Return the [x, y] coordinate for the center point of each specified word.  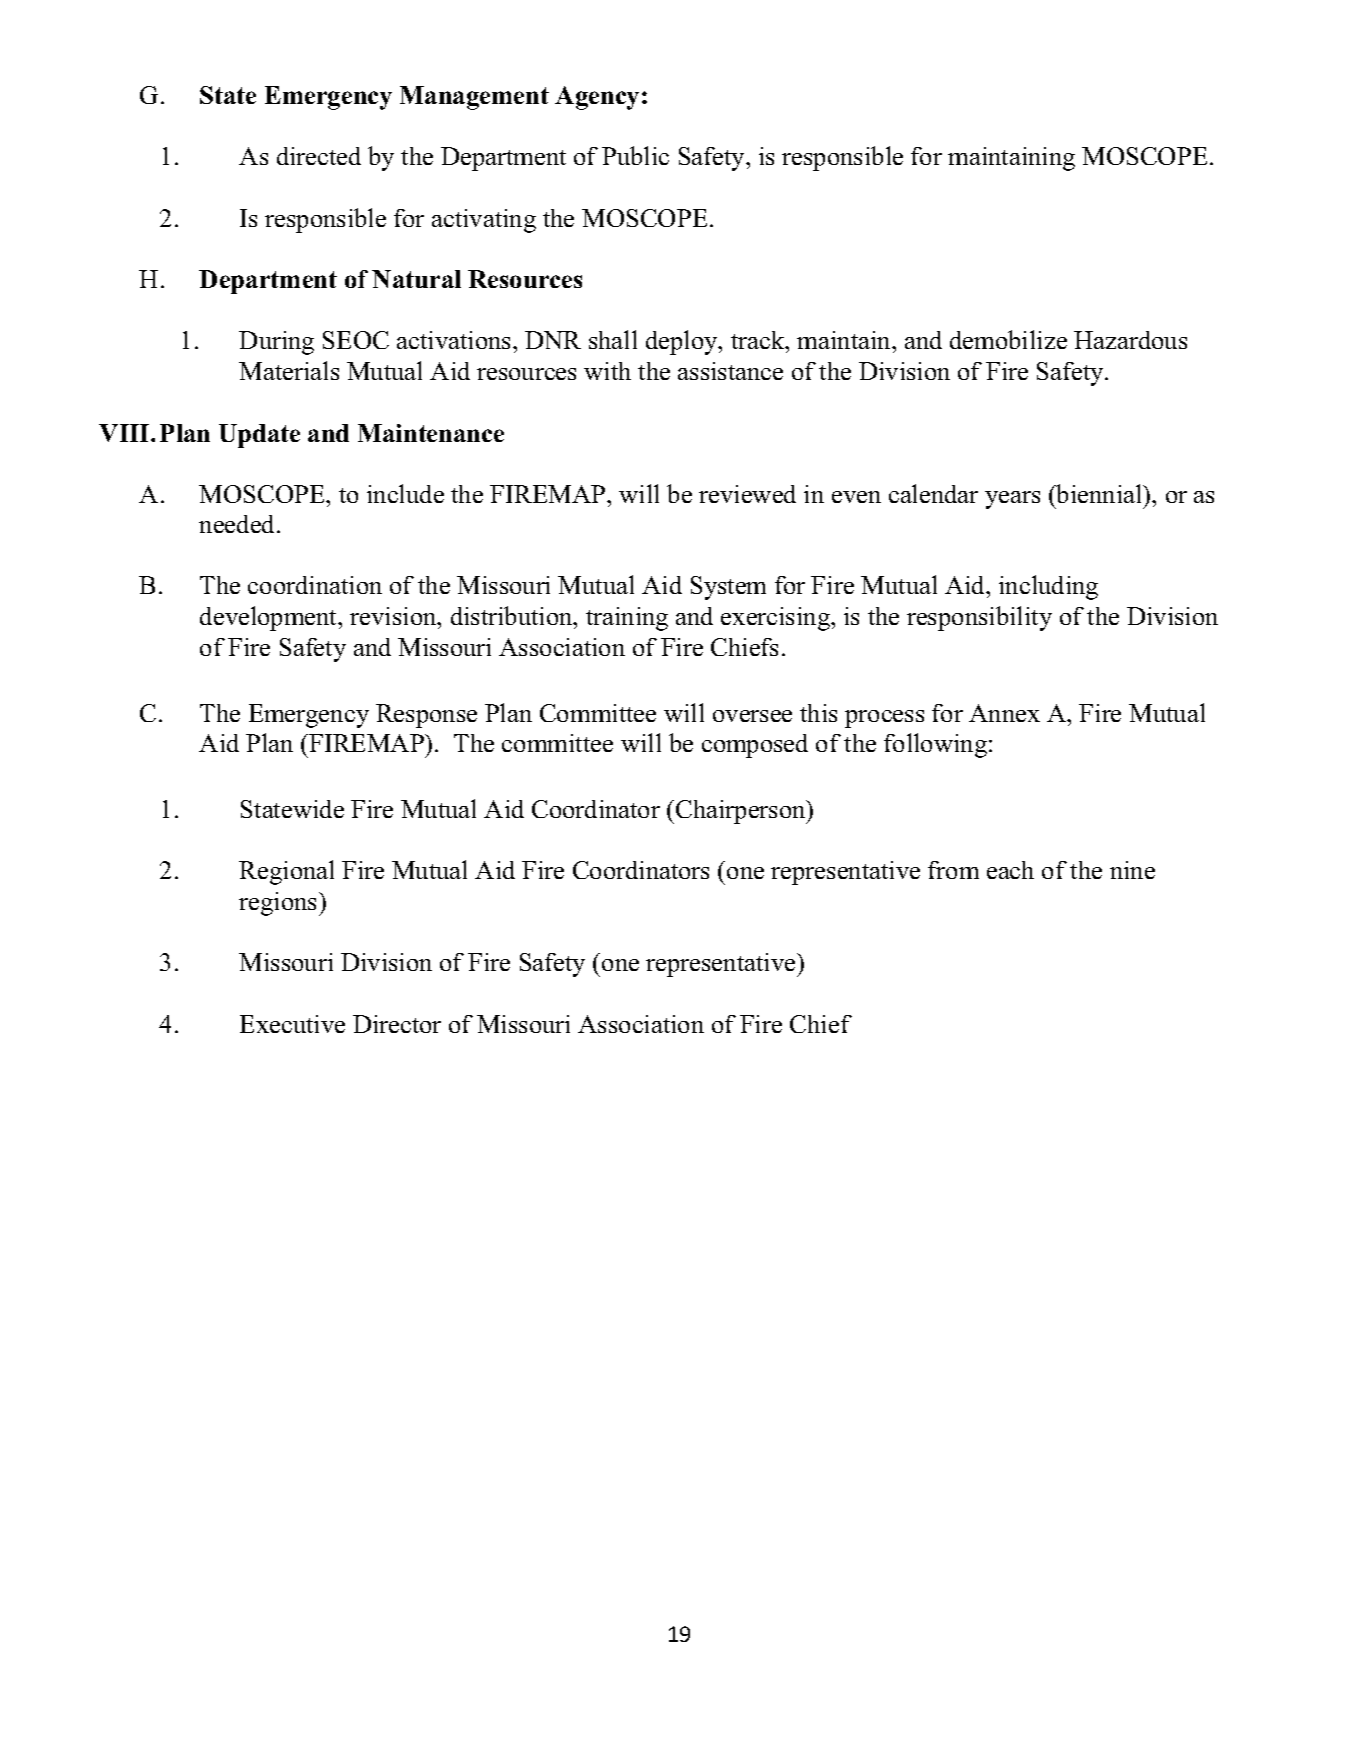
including [1048, 587]
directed [319, 156]
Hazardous [1130, 340]
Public [635, 155]
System [728, 588]
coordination [315, 585]
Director [397, 1024]
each [1010, 870]
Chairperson [742, 812]
